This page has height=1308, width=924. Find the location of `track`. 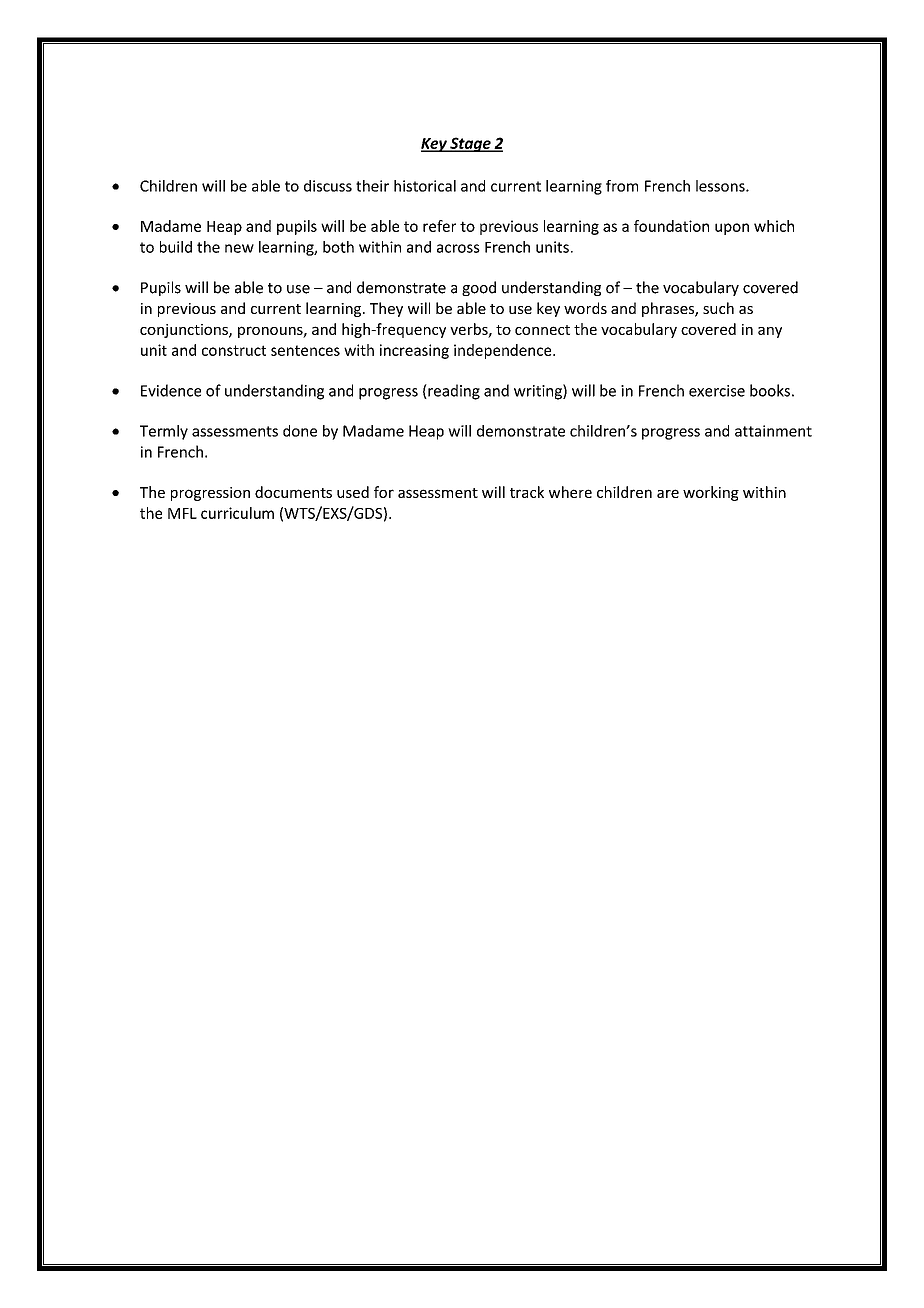

track is located at coordinates (527, 492).
